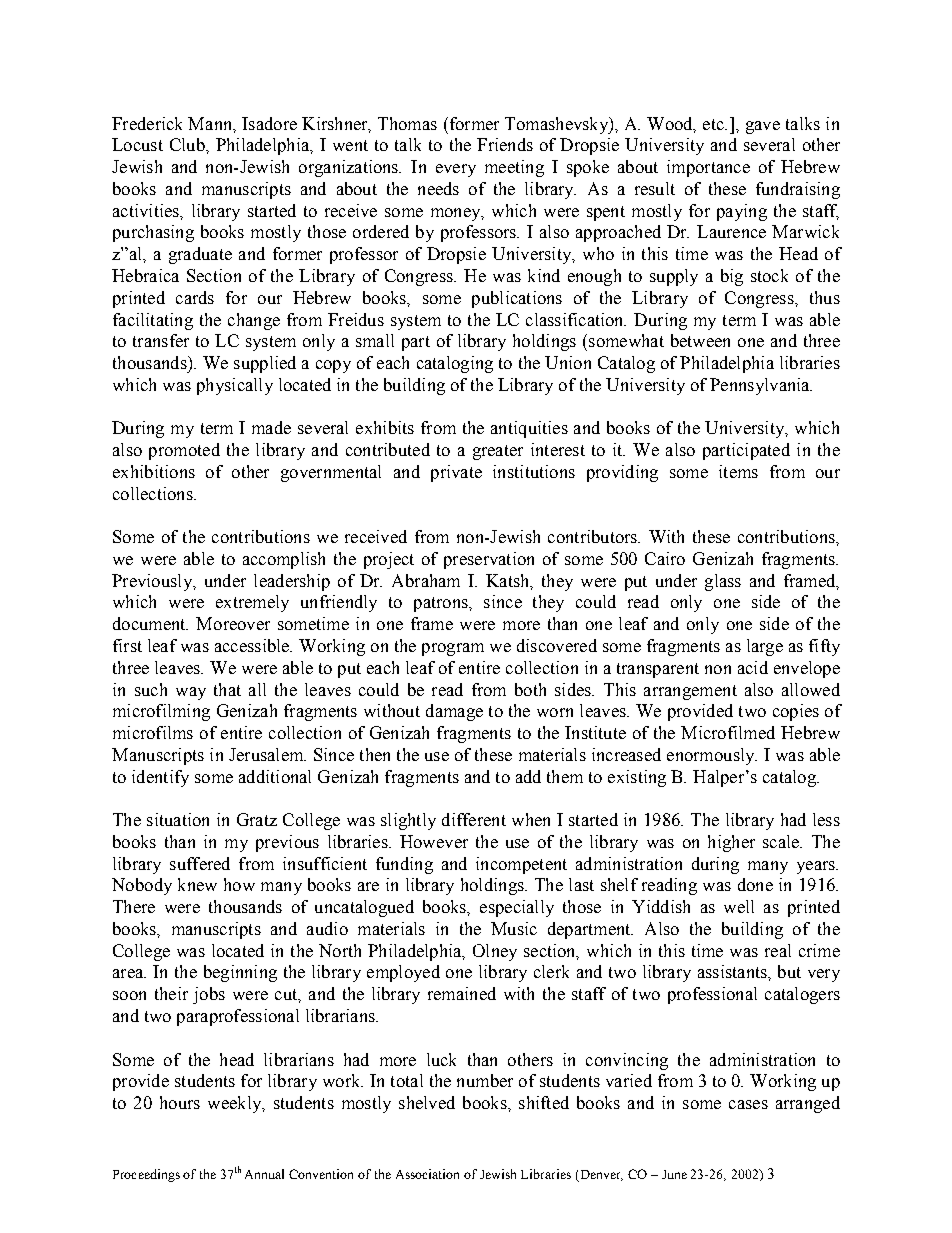  Describe the element at coordinates (738, 471) in the page. I see `items` at that location.
